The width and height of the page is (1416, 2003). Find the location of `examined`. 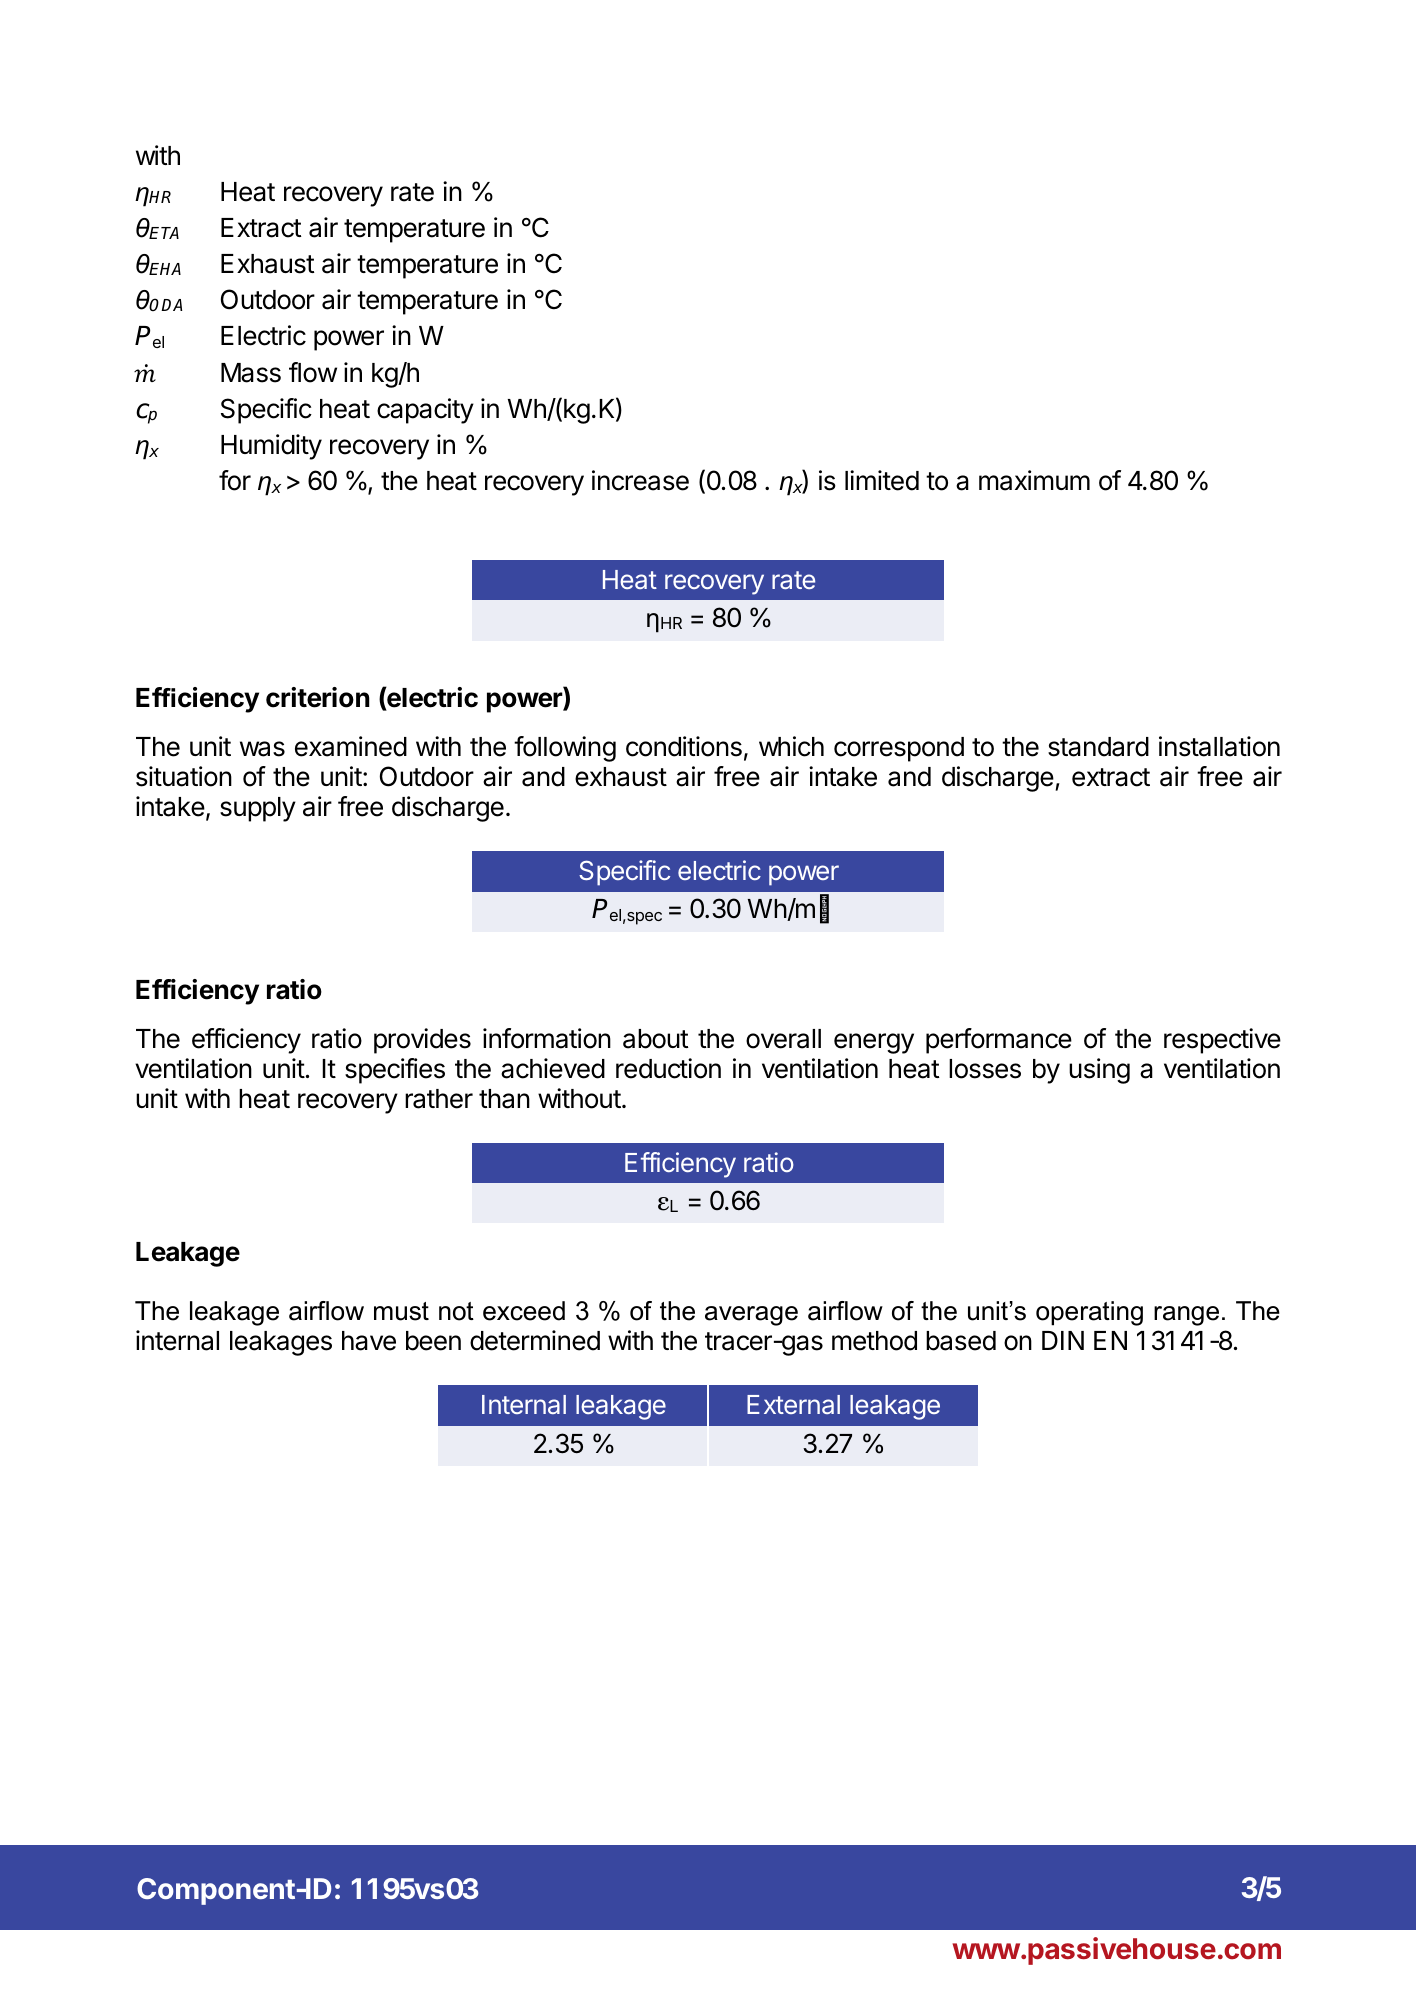

examined is located at coordinates (351, 746).
